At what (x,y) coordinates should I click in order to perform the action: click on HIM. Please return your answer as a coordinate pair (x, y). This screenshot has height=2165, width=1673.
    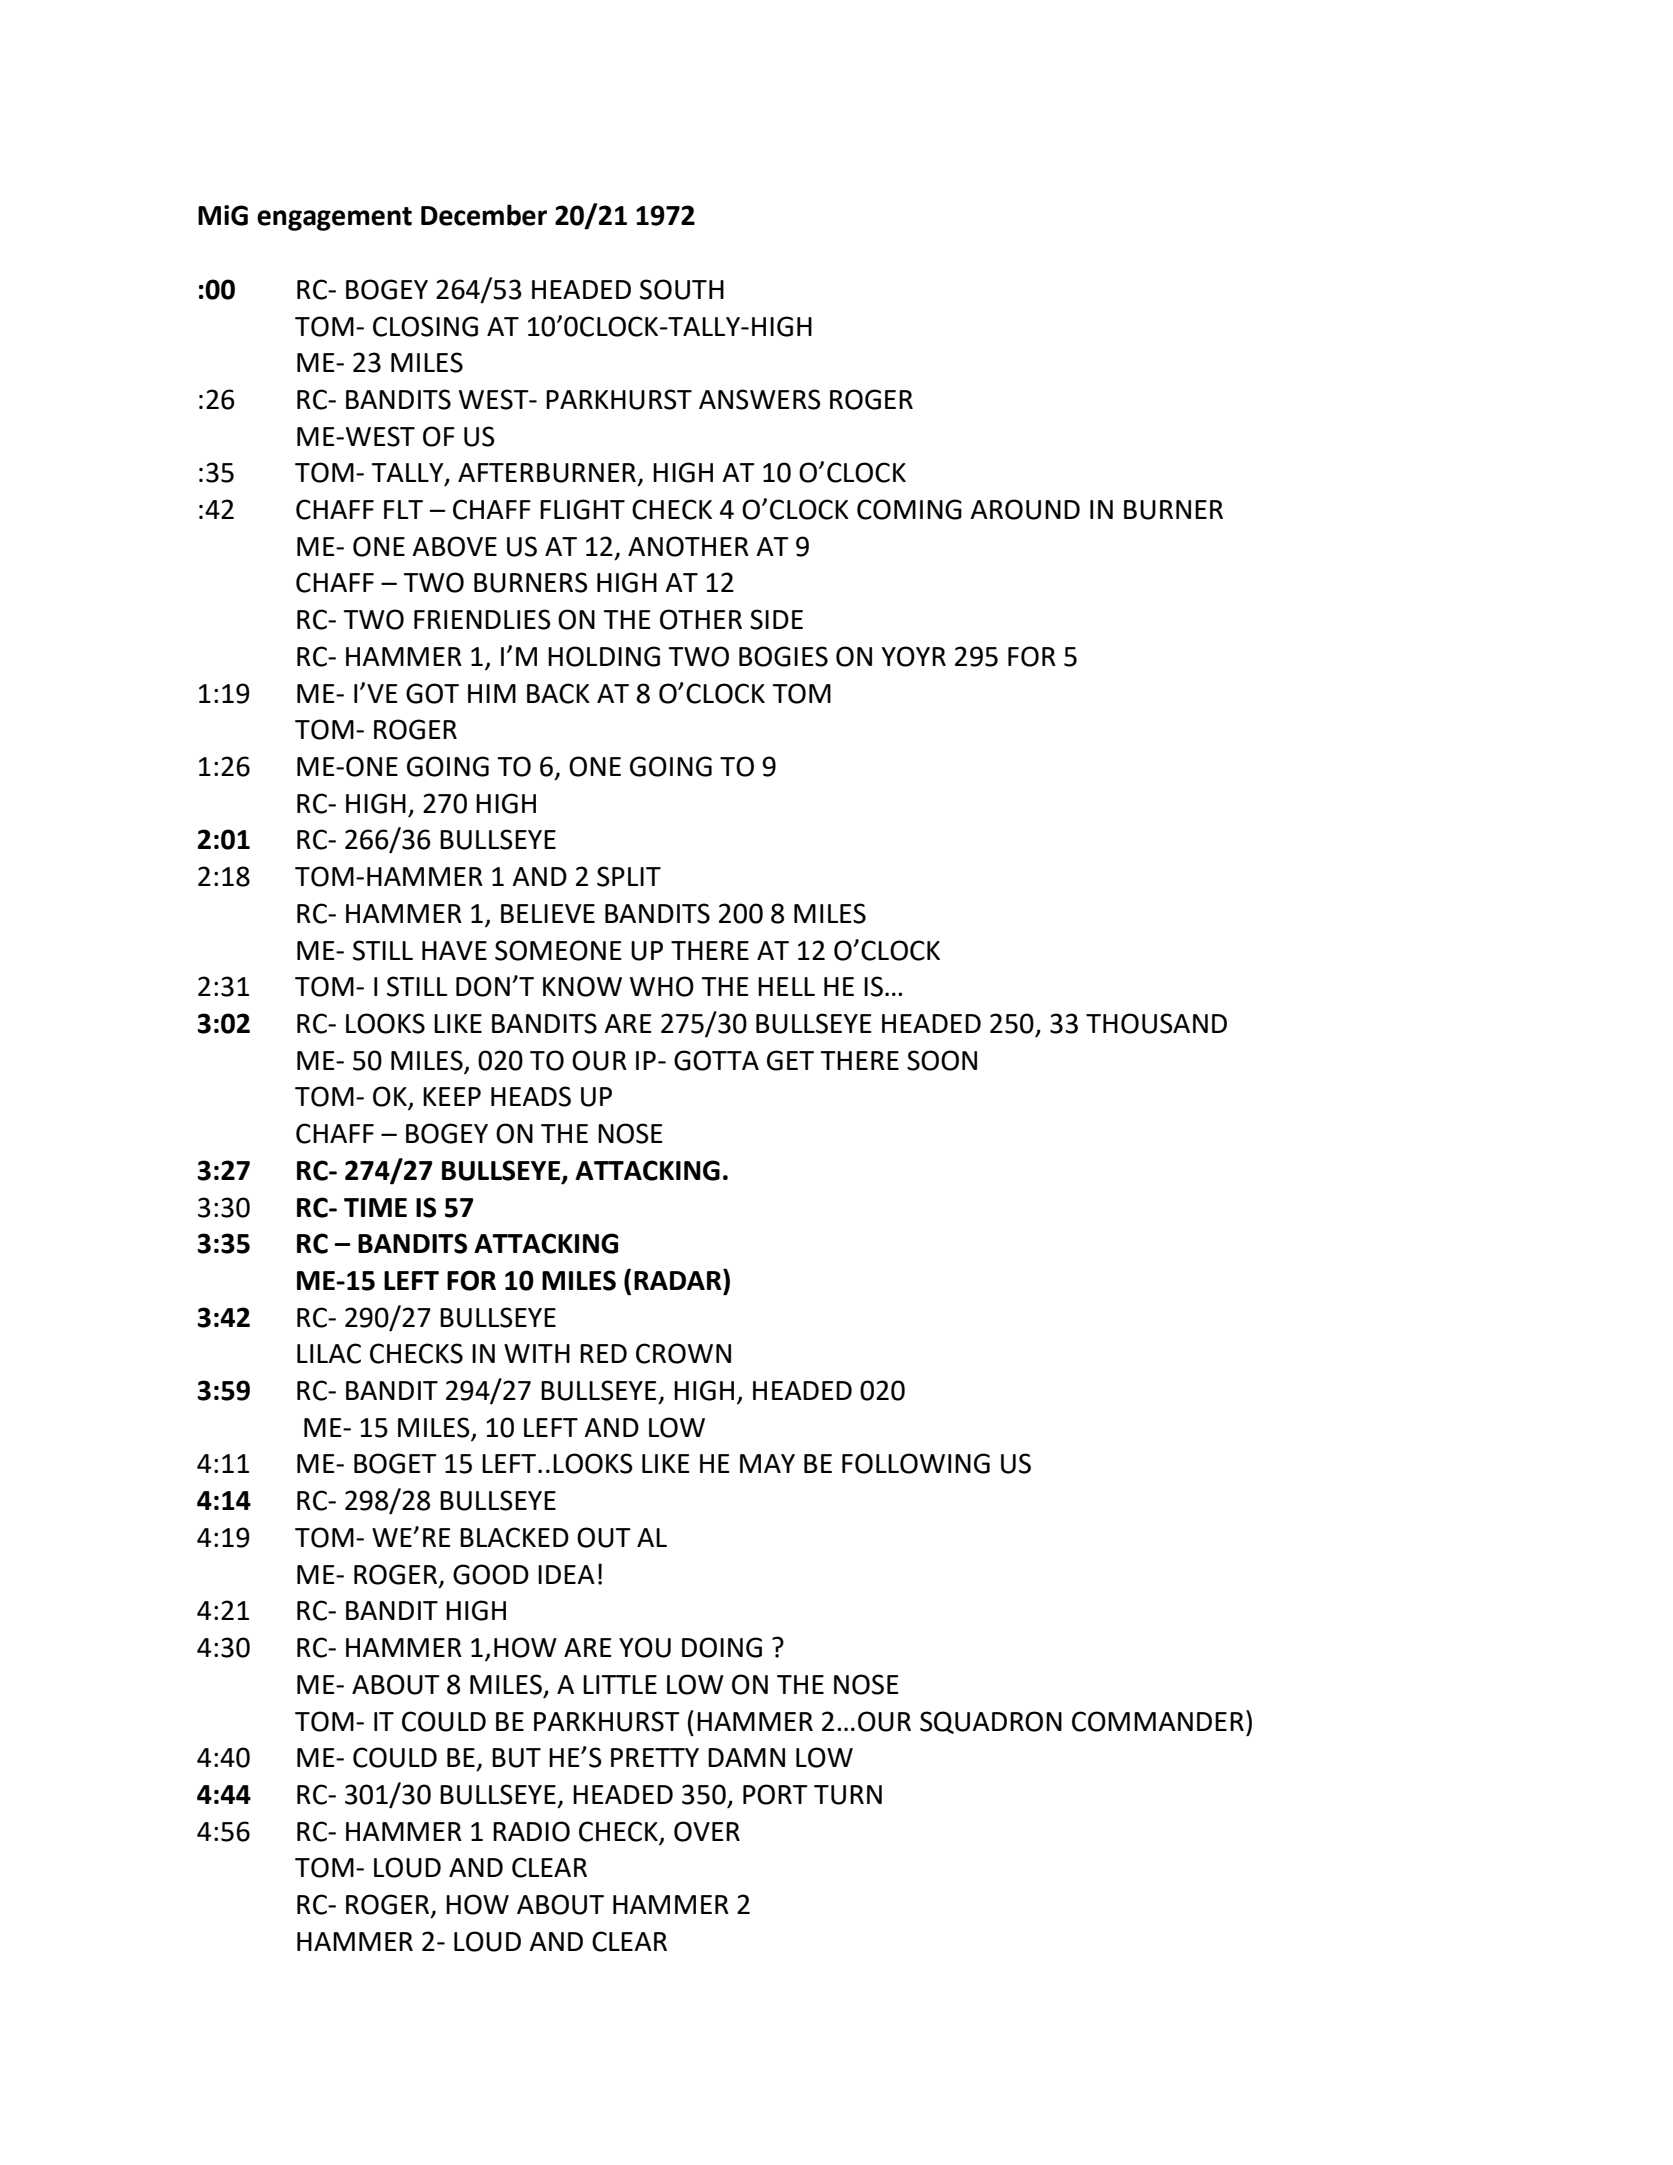
    Looking at the image, I should click on (492, 693).
